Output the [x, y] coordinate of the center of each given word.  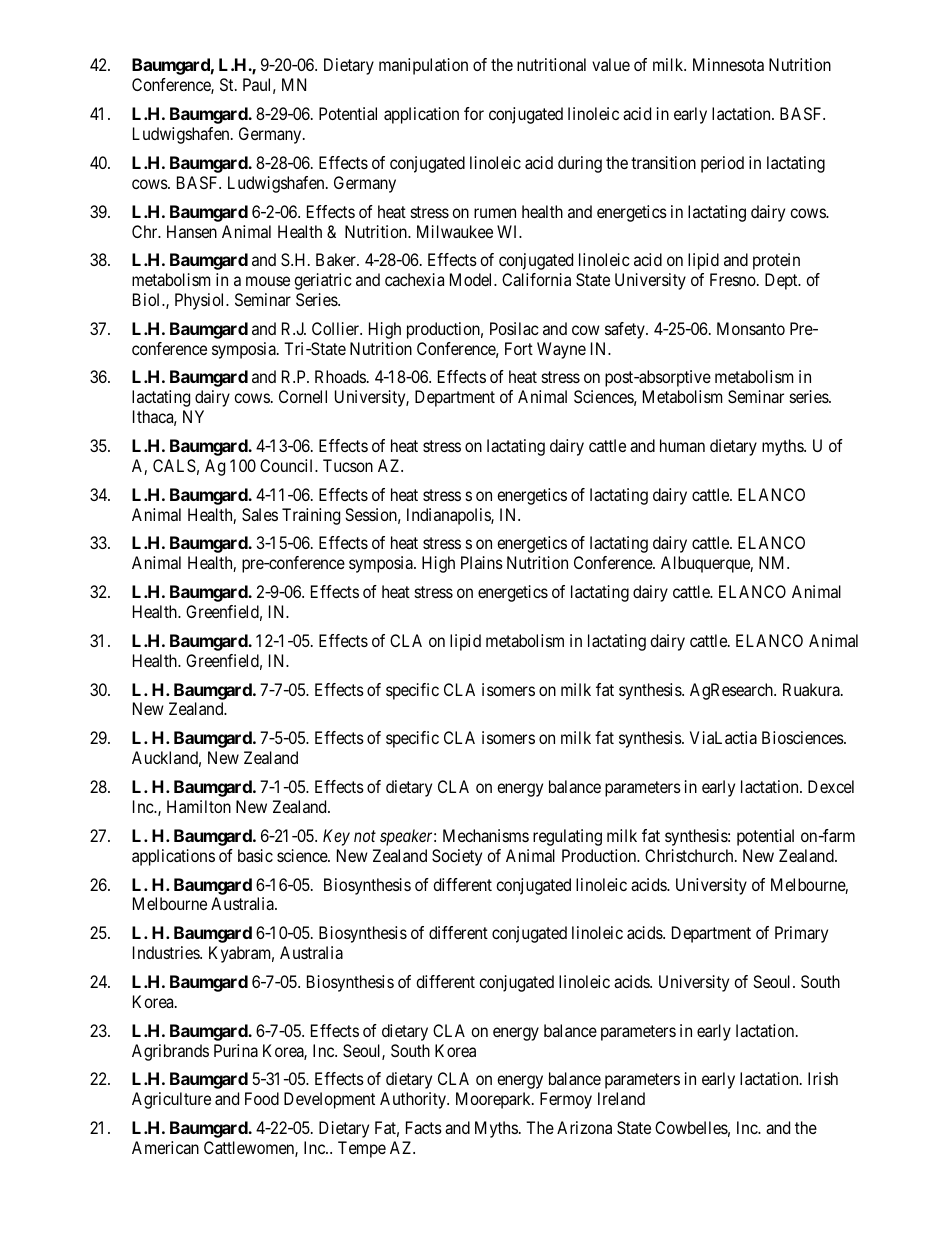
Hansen [192, 231]
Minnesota [728, 64]
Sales [260, 514]
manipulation [423, 66]
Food [262, 1098]
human [682, 445]
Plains [482, 562]
